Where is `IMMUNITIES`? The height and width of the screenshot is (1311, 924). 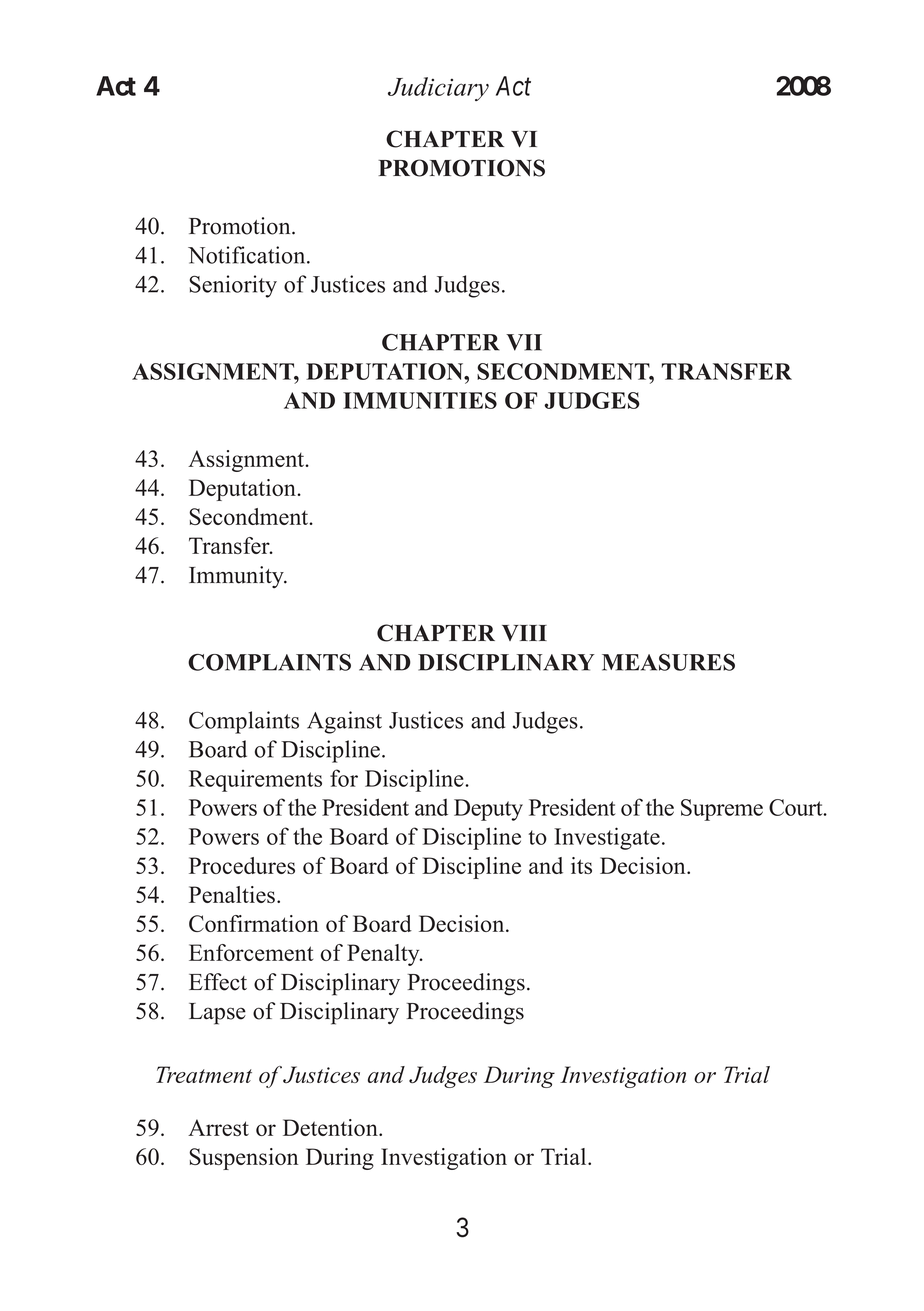 IMMUNITIES is located at coordinates (420, 400).
